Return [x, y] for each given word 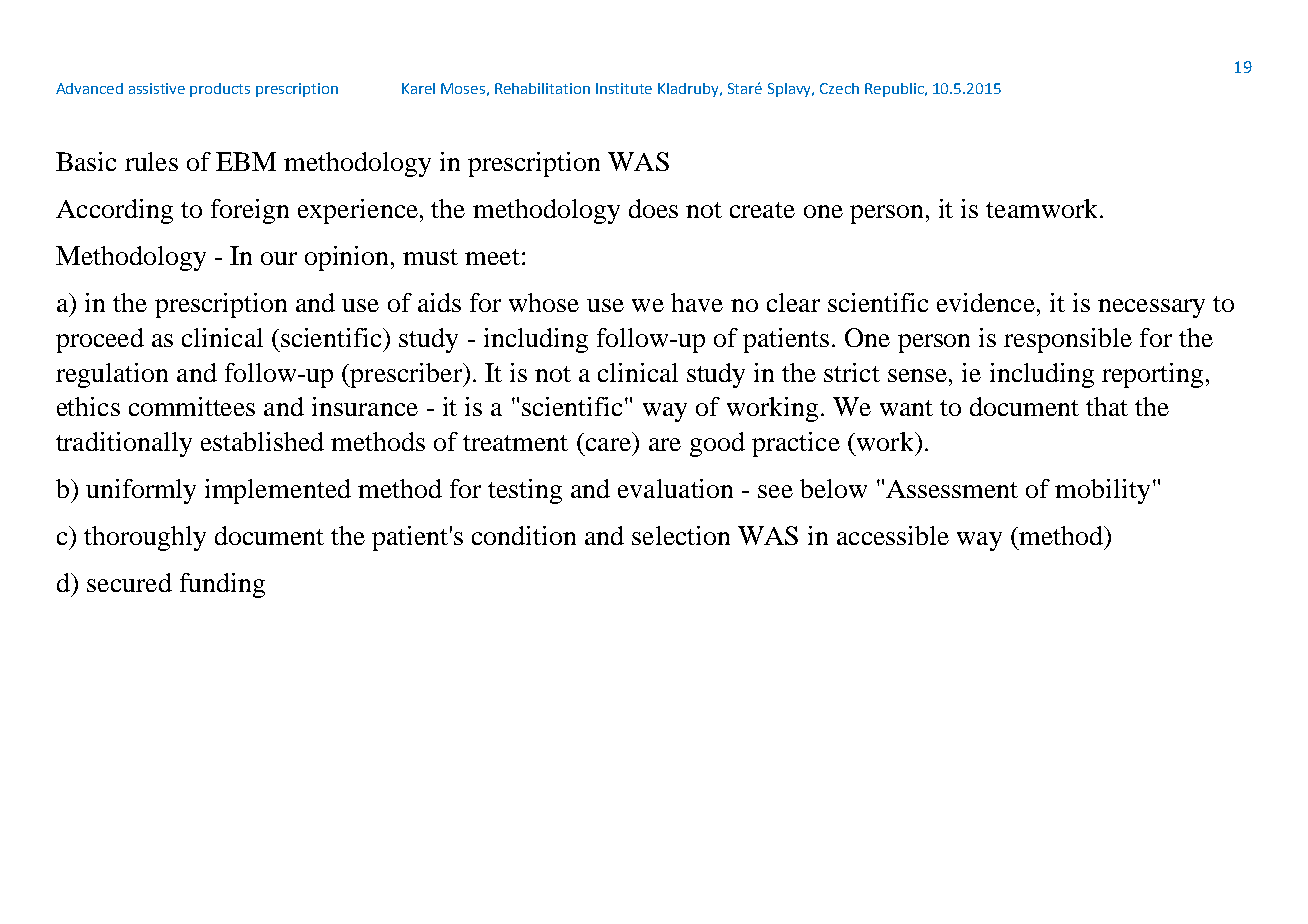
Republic [895, 90]
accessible [893, 535]
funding [222, 585]
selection [681, 535]
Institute [624, 88]
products [220, 90]
